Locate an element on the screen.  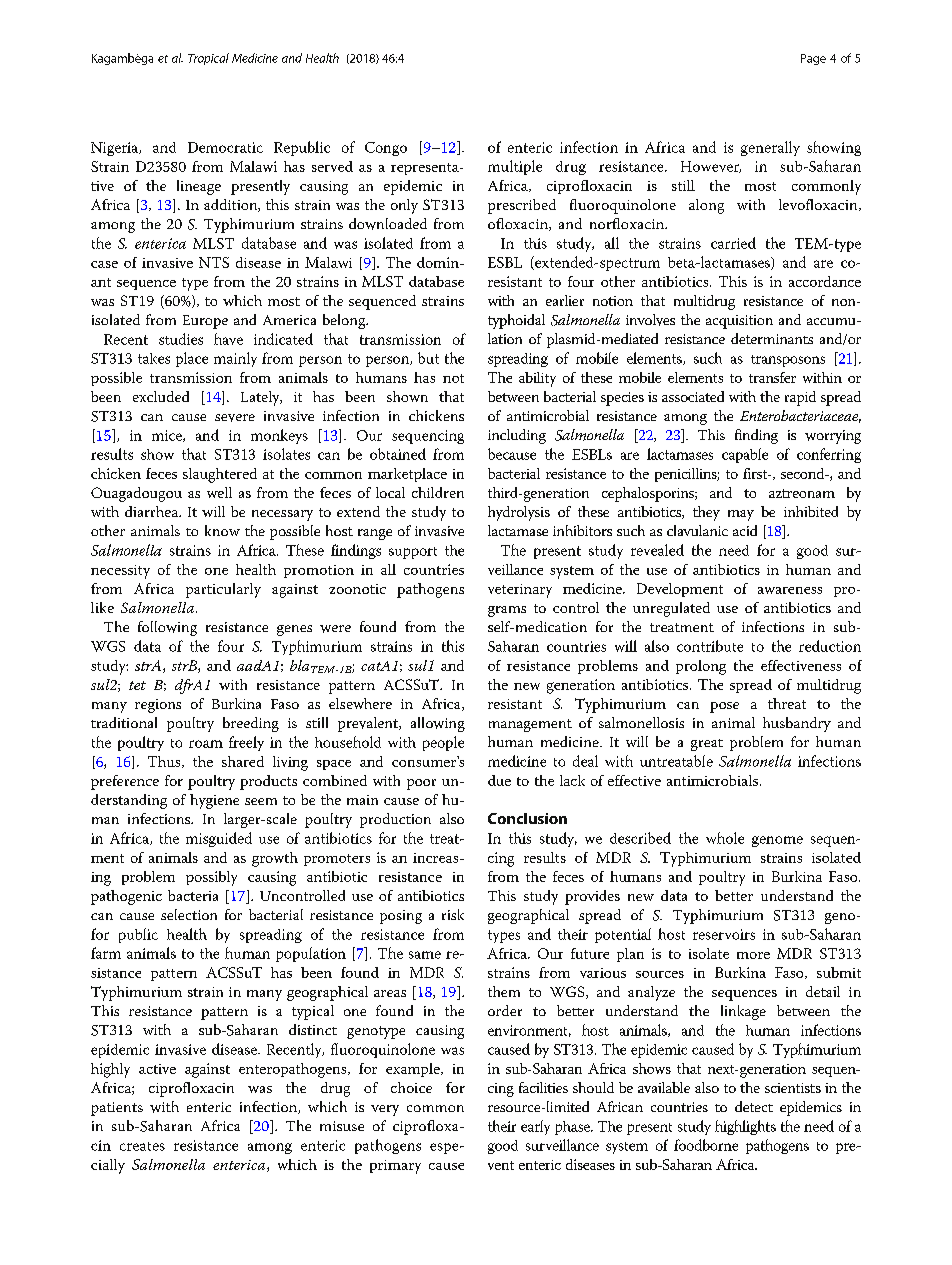
including is located at coordinates (517, 436).
